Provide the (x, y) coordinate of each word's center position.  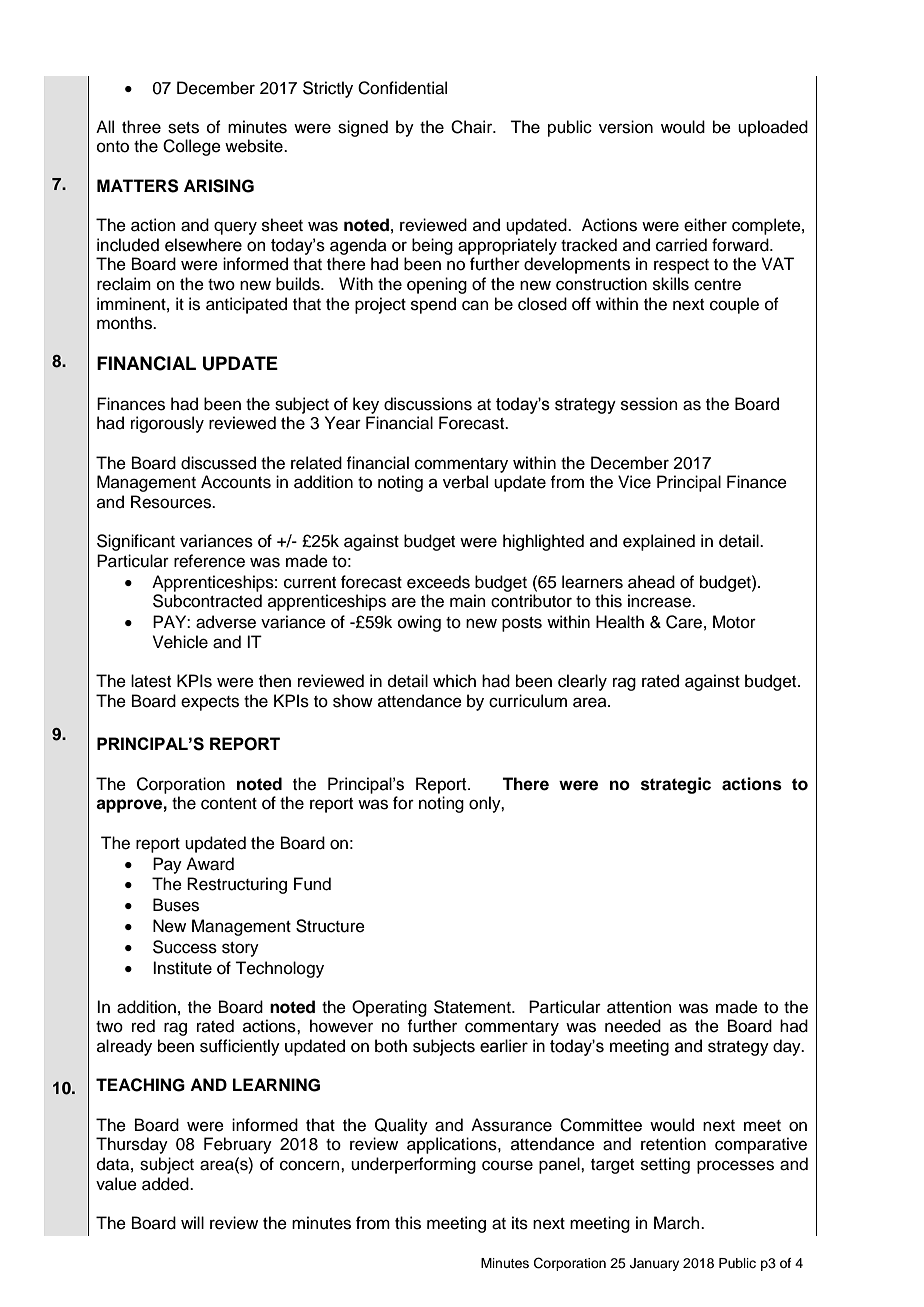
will (192, 1222)
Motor (734, 622)
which (454, 681)
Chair (473, 127)
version (626, 127)
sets (183, 128)
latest (151, 681)
